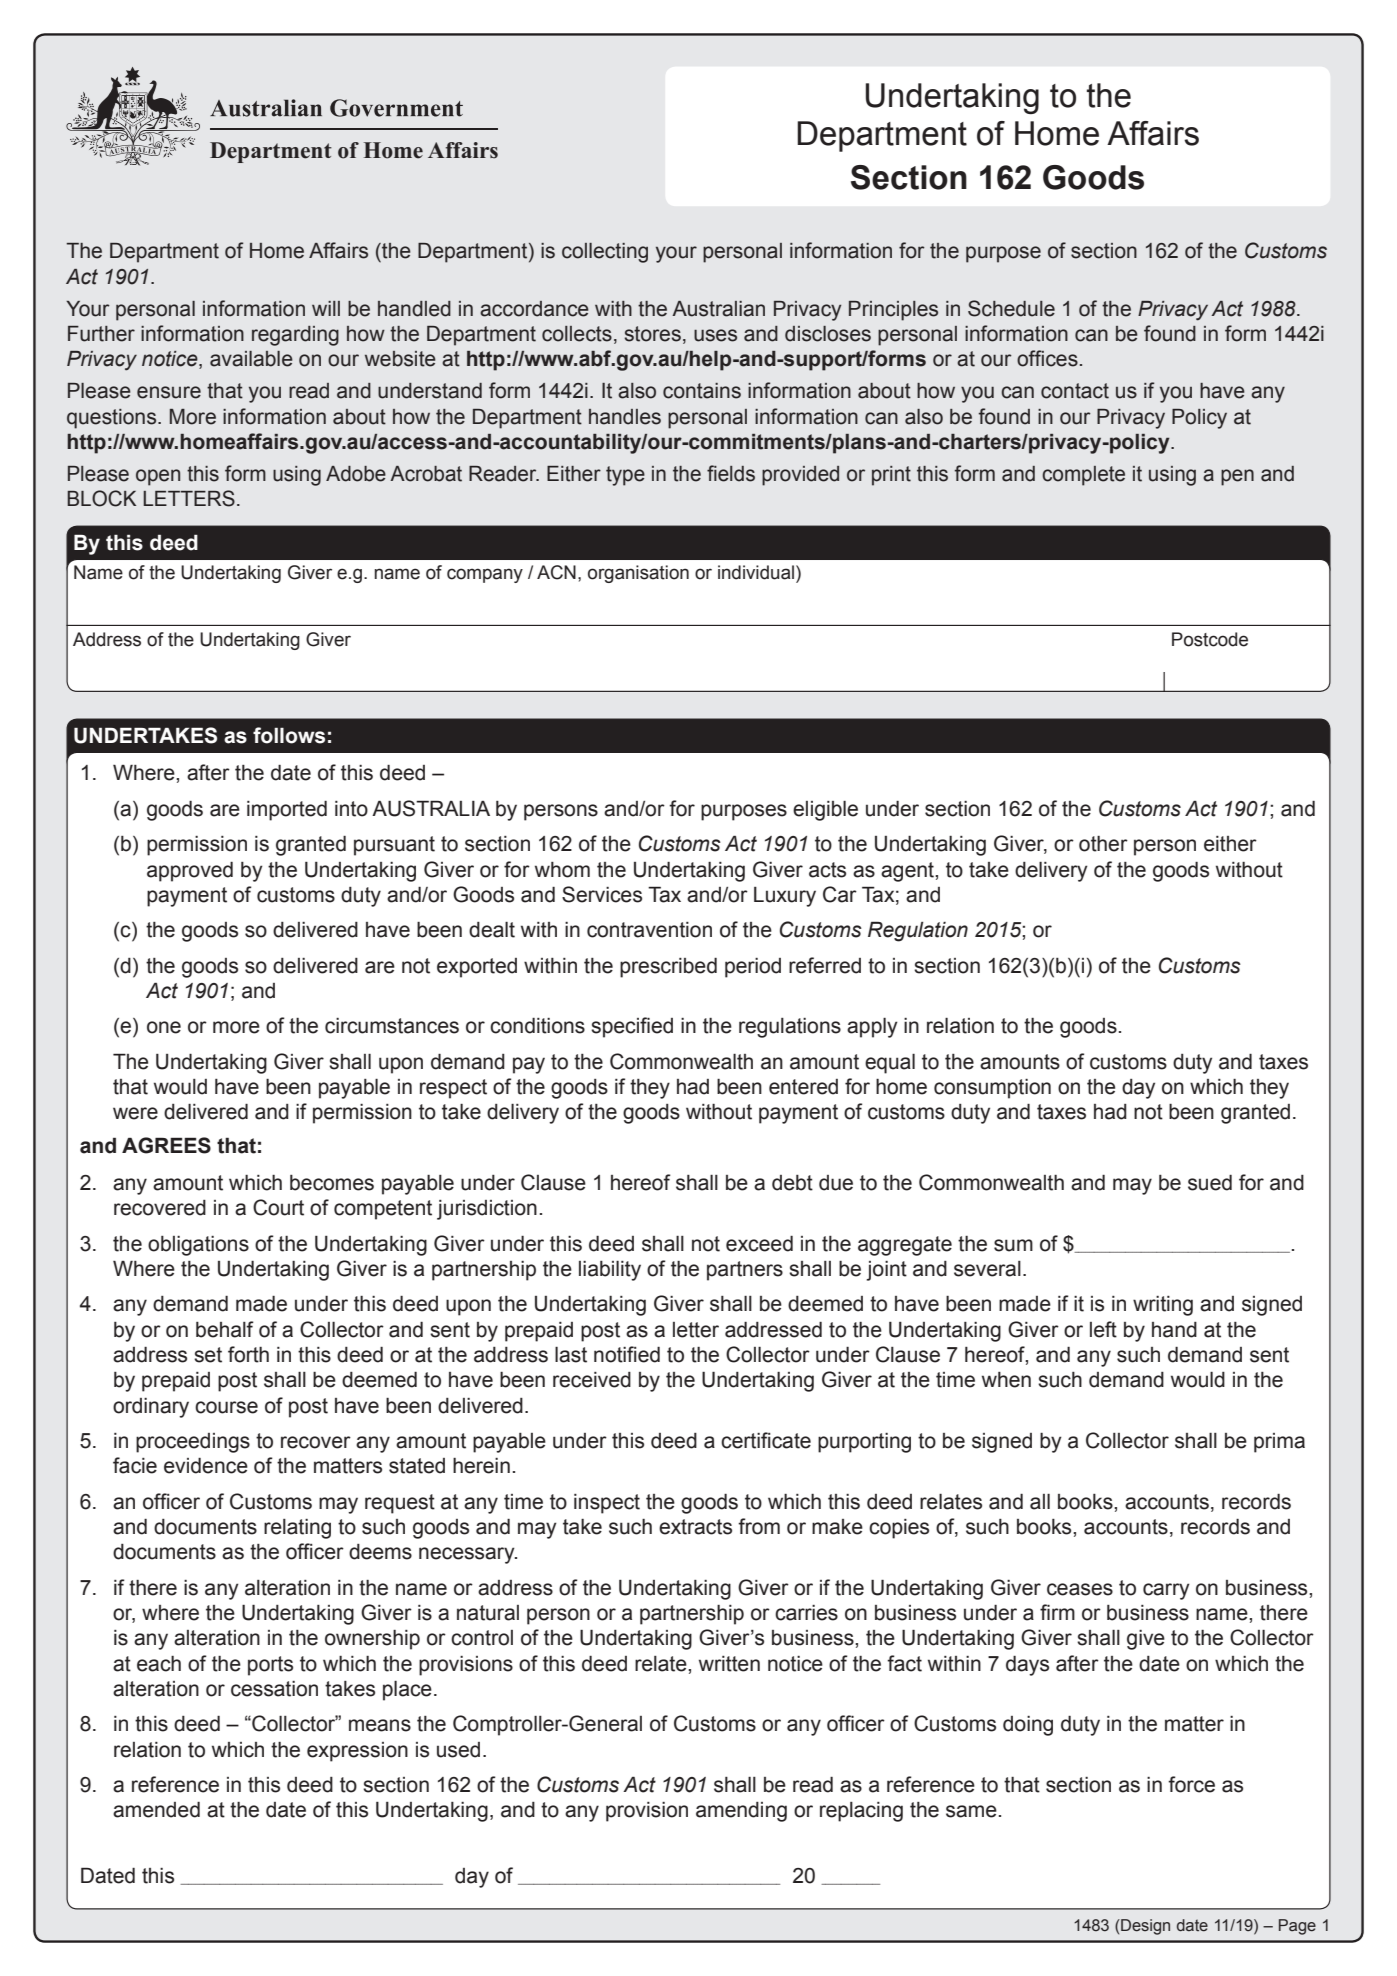  Describe the element at coordinates (741, 1812) in the image. I see `amending` at that location.
